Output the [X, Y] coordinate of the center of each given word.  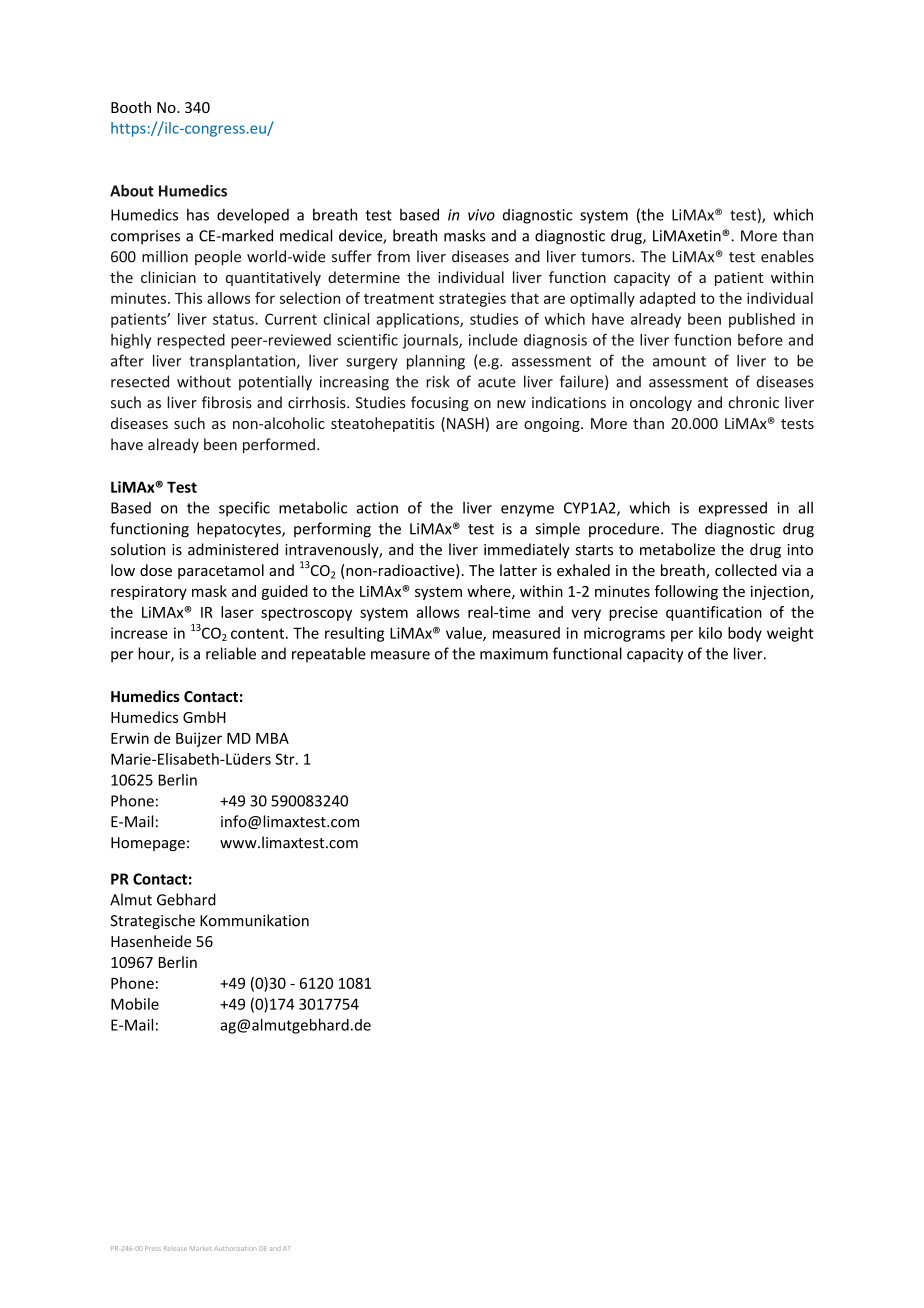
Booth [131, 107]
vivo [481, 215]
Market [200, 1248]
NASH [465, 423]
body [745, 634]
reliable [231, 653]
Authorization [235, 1248]
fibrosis [227, 402]
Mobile [135, 1004]
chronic [753, 402]
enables [787, 256]
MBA [272, 738]
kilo [710, 633]
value [465, 634]
